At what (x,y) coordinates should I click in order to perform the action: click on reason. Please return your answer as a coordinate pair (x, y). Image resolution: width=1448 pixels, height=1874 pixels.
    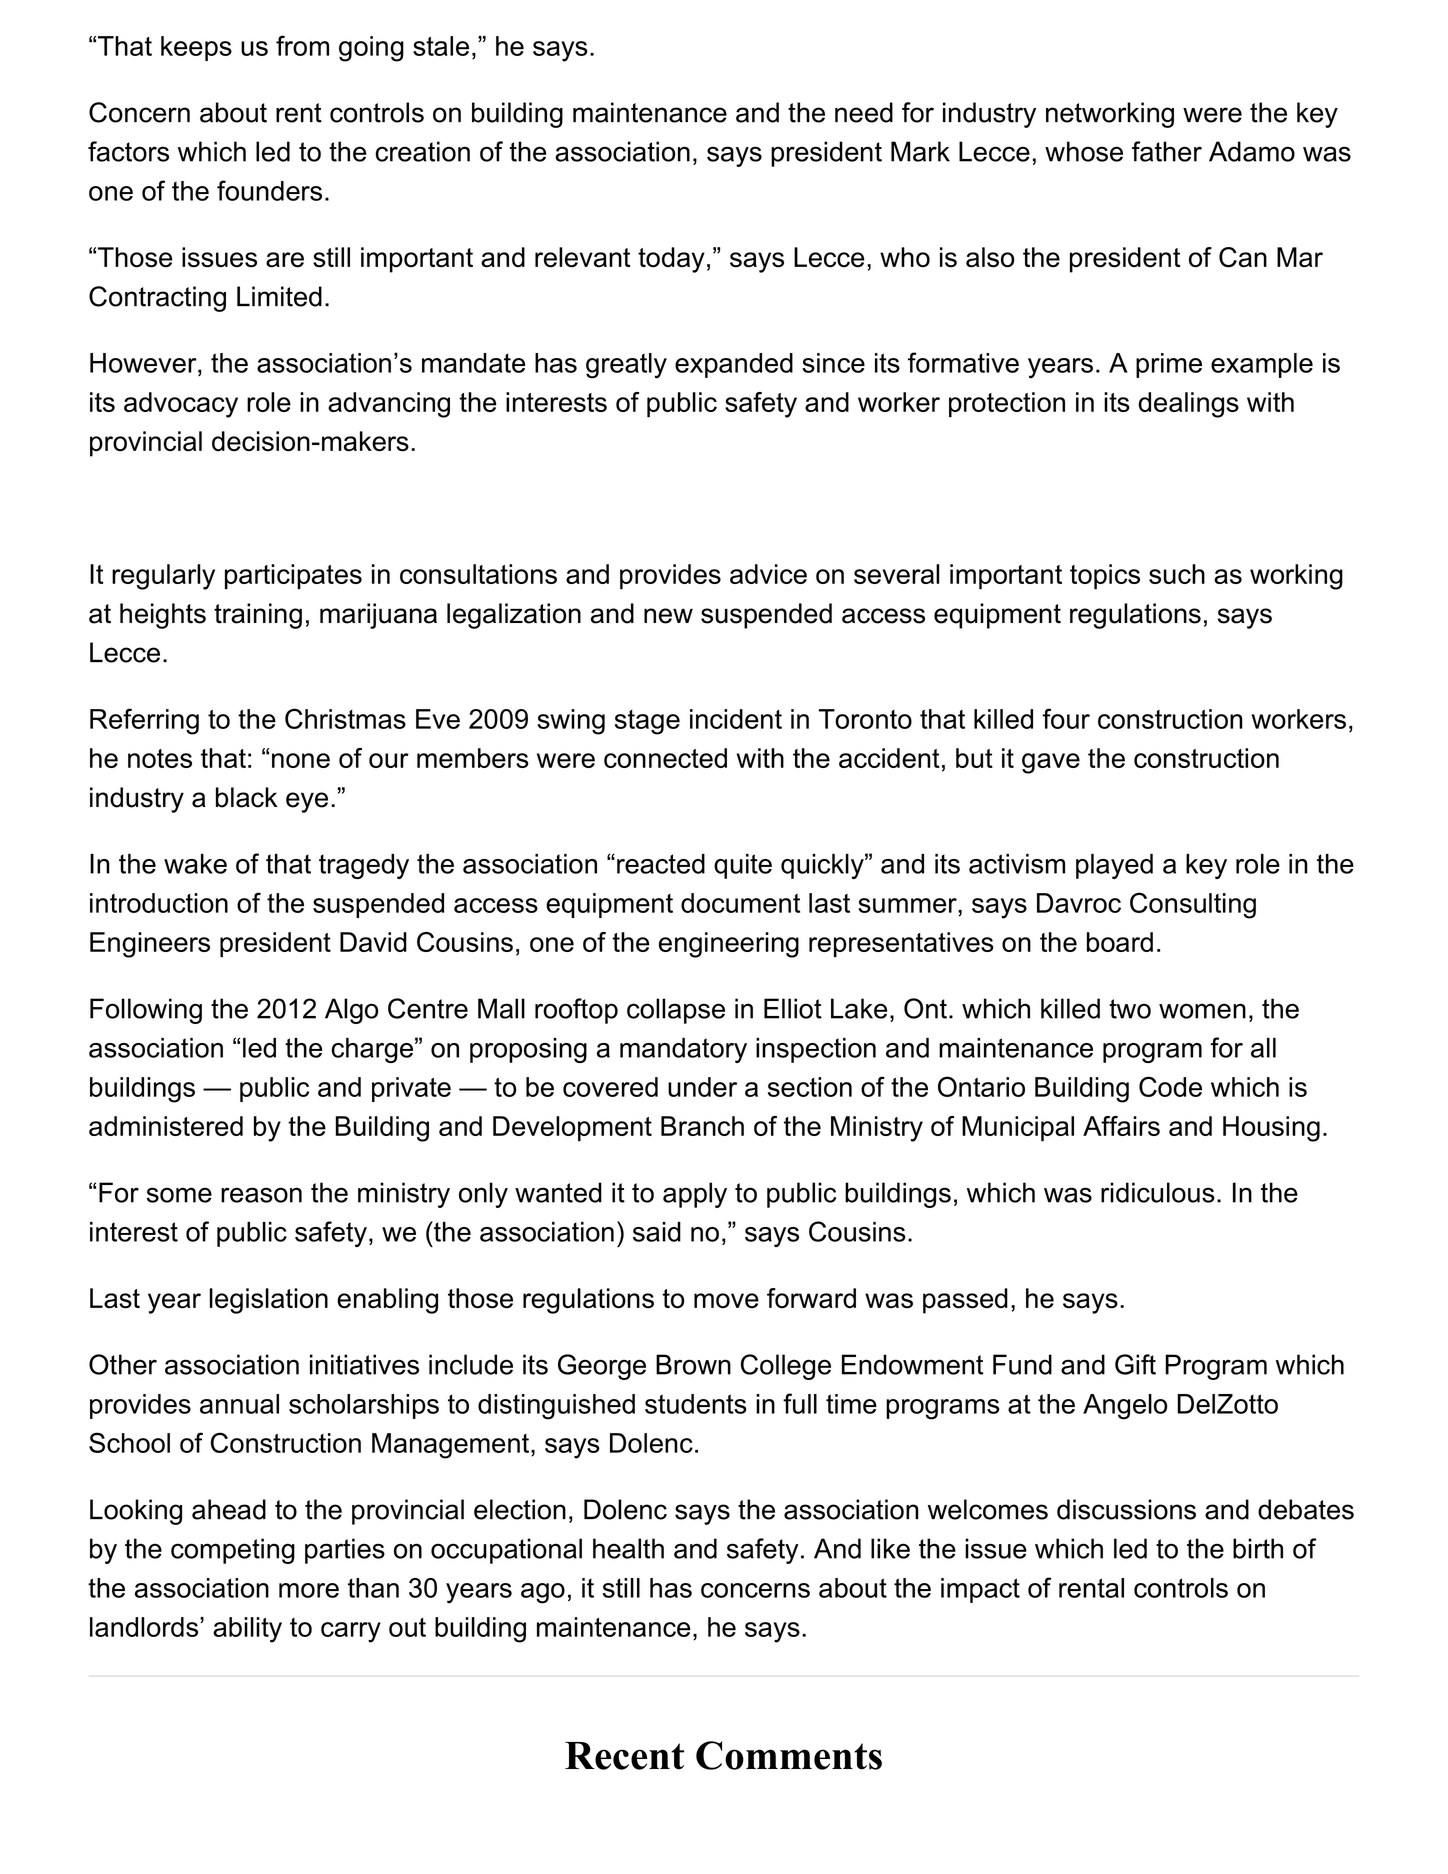
    Looking at the image, I should click on (261, 1195).
